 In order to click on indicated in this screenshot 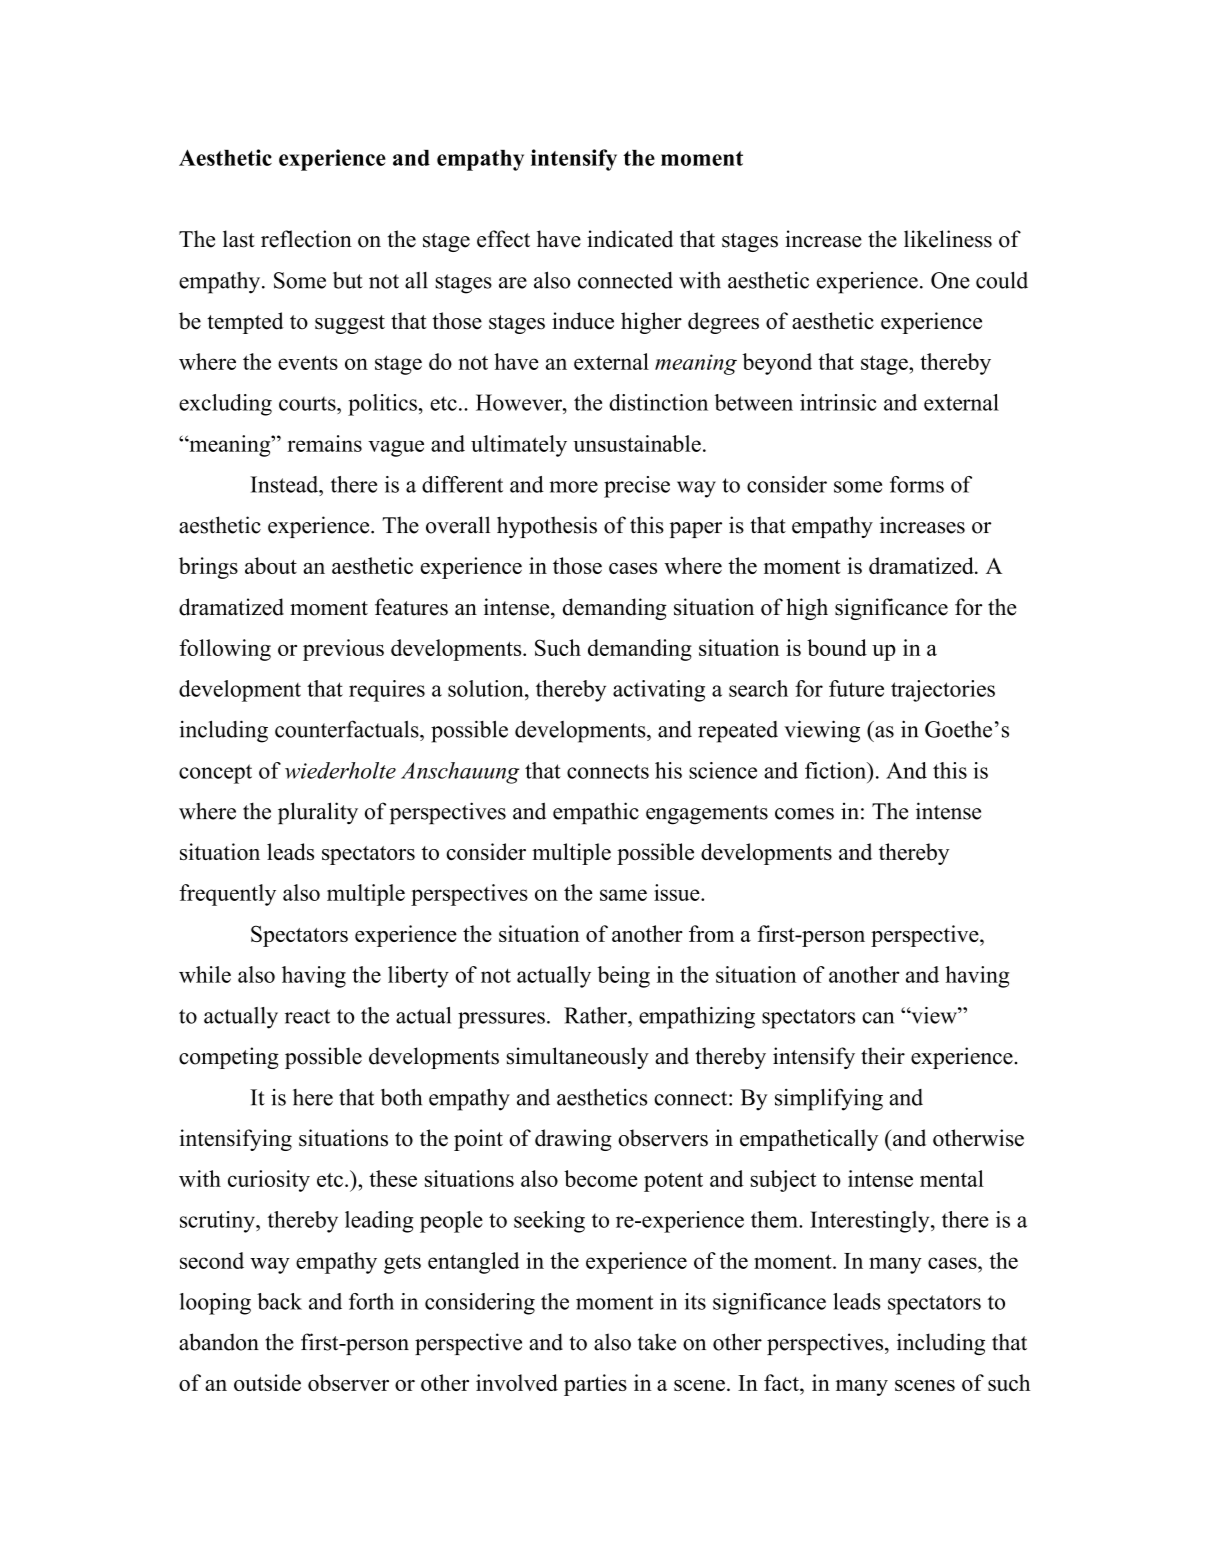, I will do `click(630, 239)`.
